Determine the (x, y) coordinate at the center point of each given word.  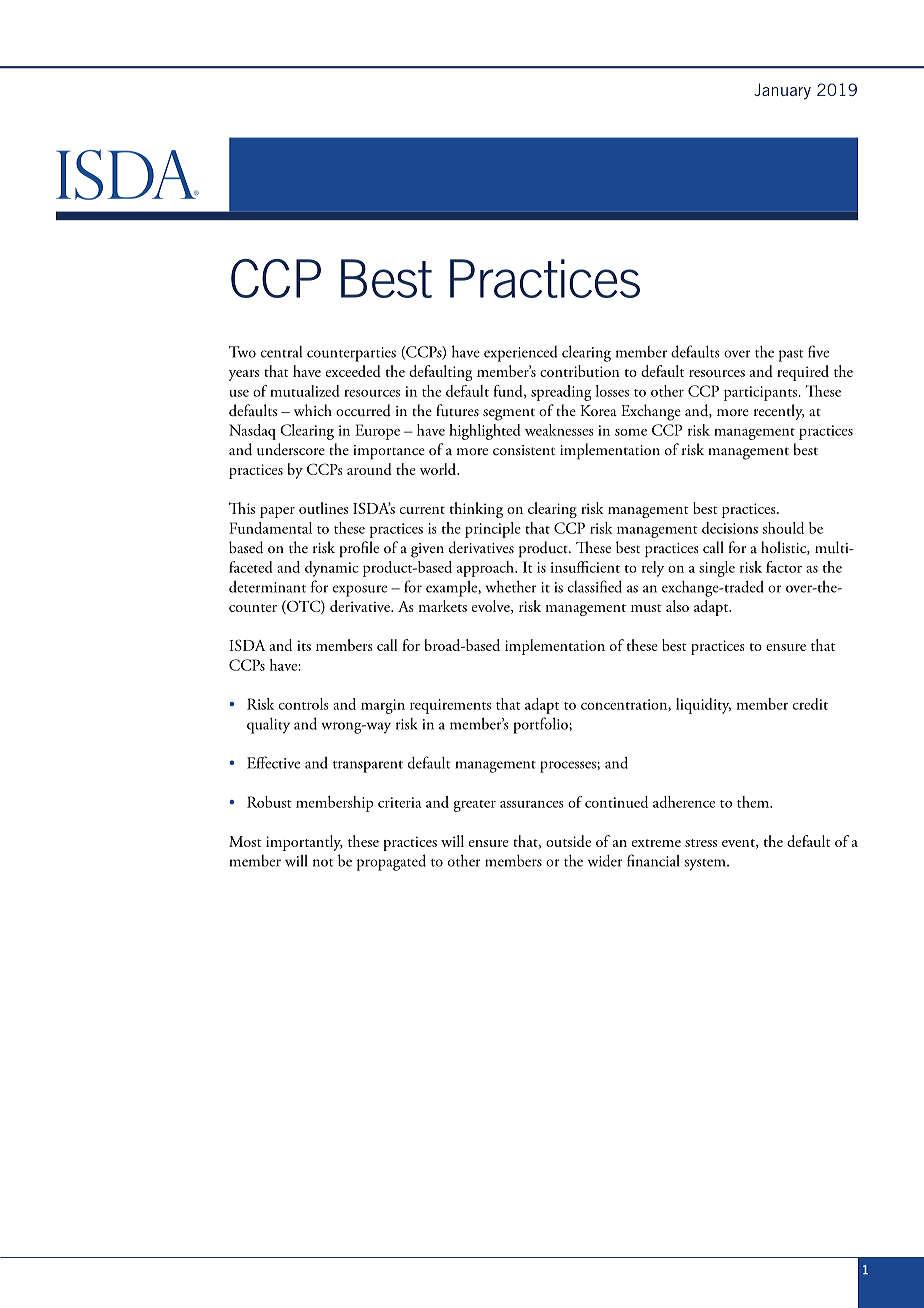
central (281, 352)
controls (304, 704)
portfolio (541, 725)
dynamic (332, 569)
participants (761, 393)
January (782, 91)
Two (242, 352)
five (818, 351)
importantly (304, 843)
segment (509, 414)
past (791, 356)
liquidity (703, 706)
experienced (520, 354)
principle (493, 530)
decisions (730, 528)
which (313, 410)
